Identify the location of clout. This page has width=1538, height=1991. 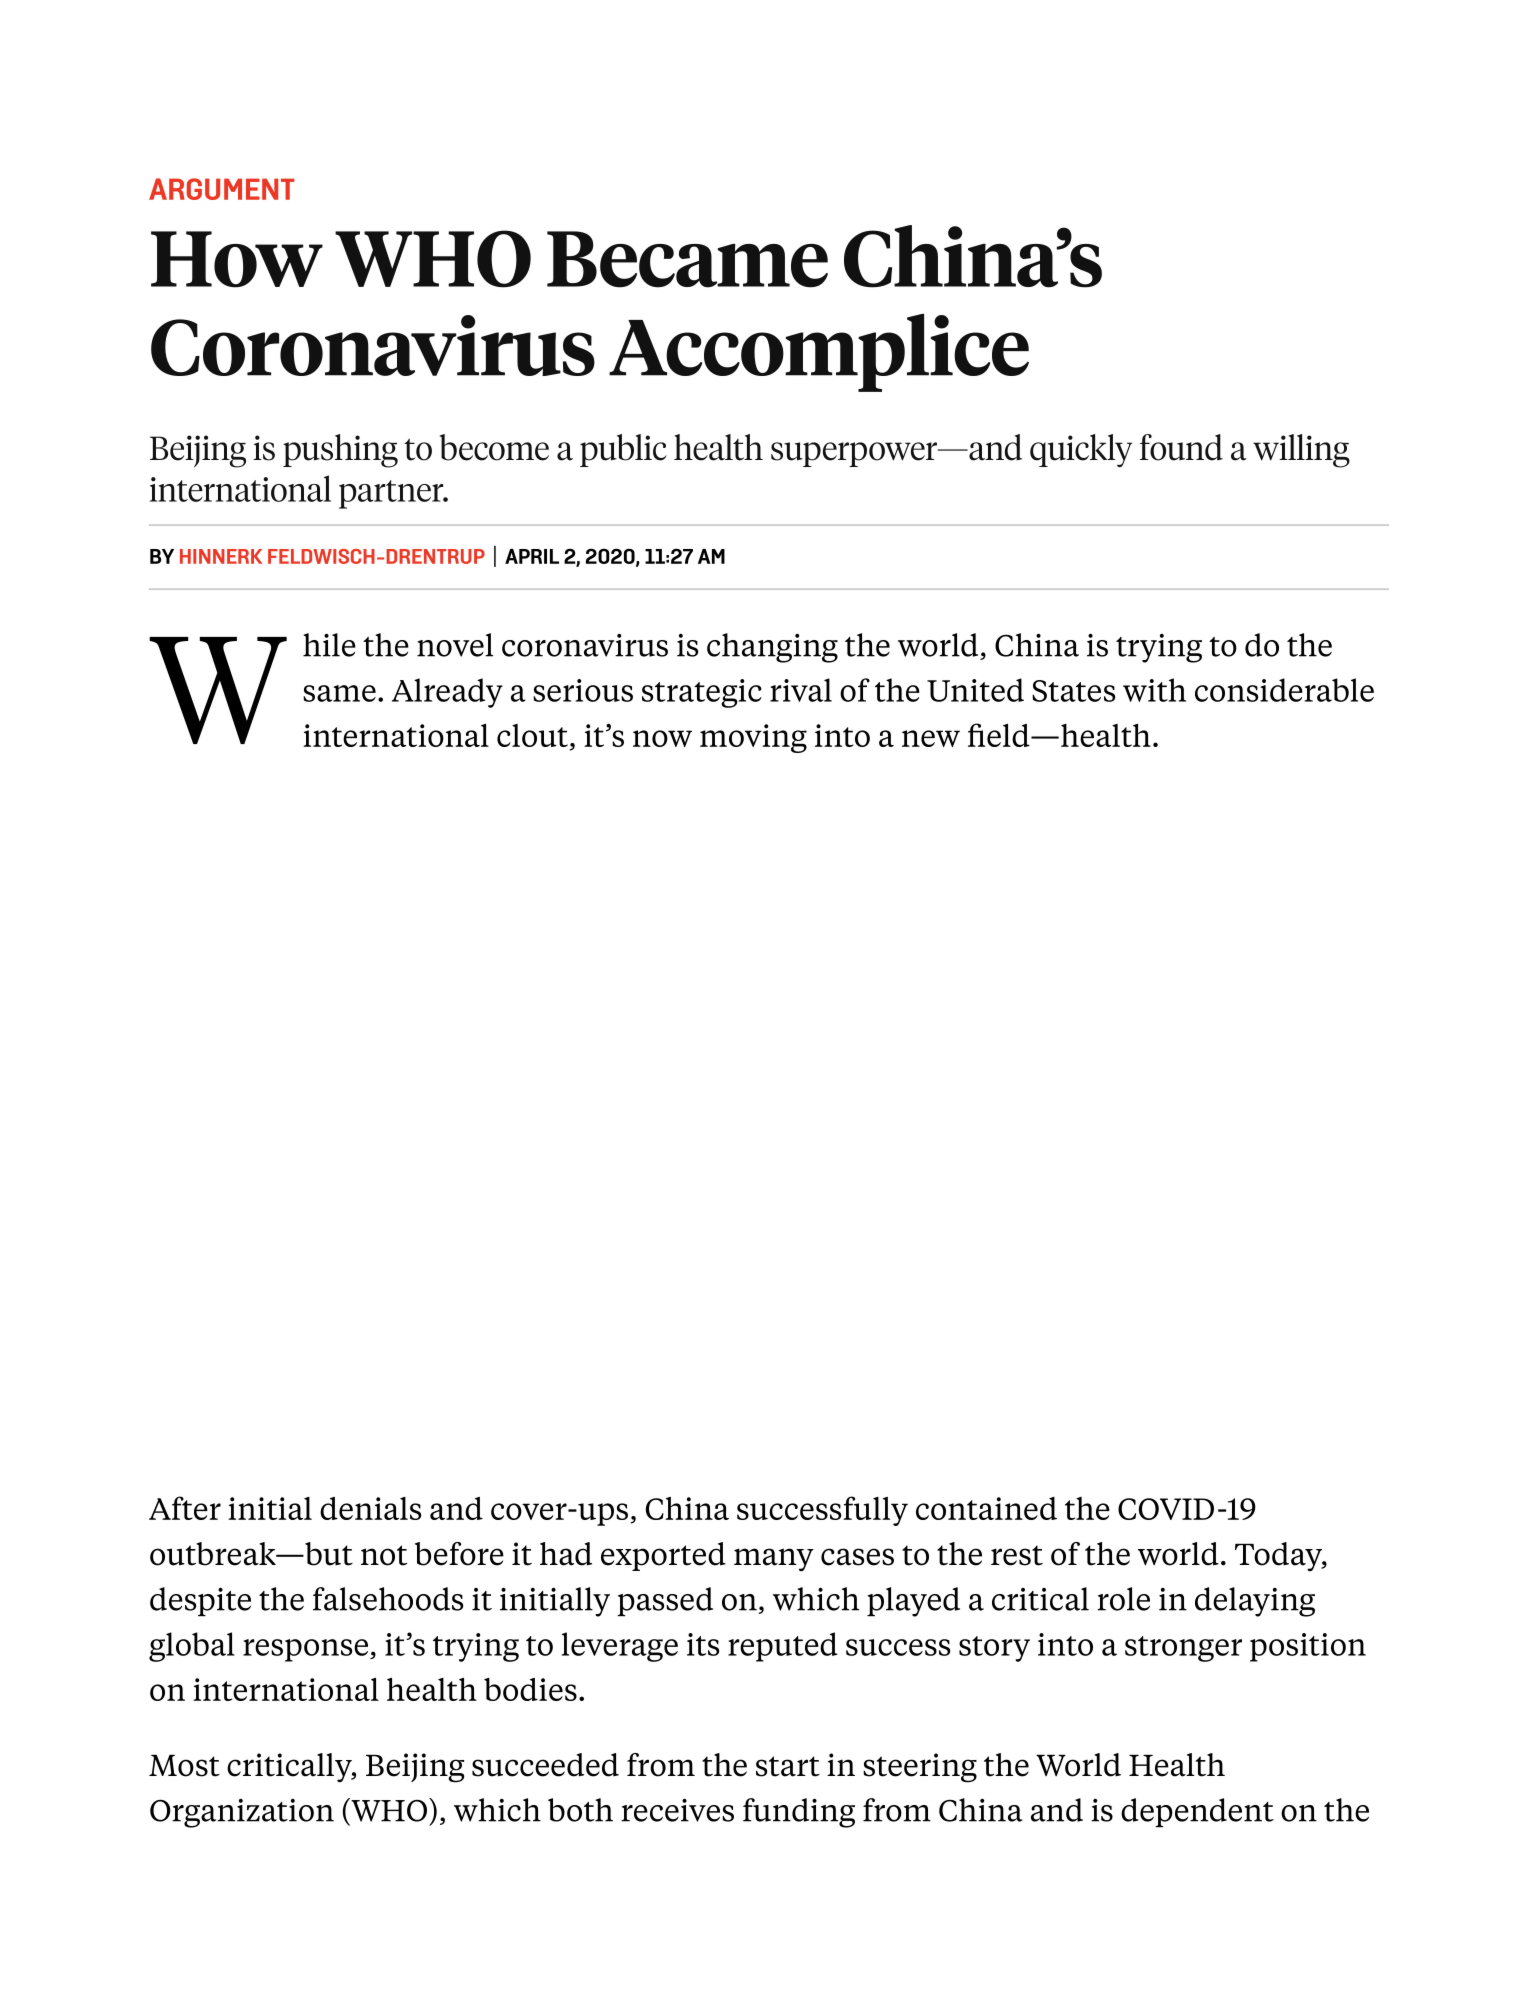
(532, 735).
